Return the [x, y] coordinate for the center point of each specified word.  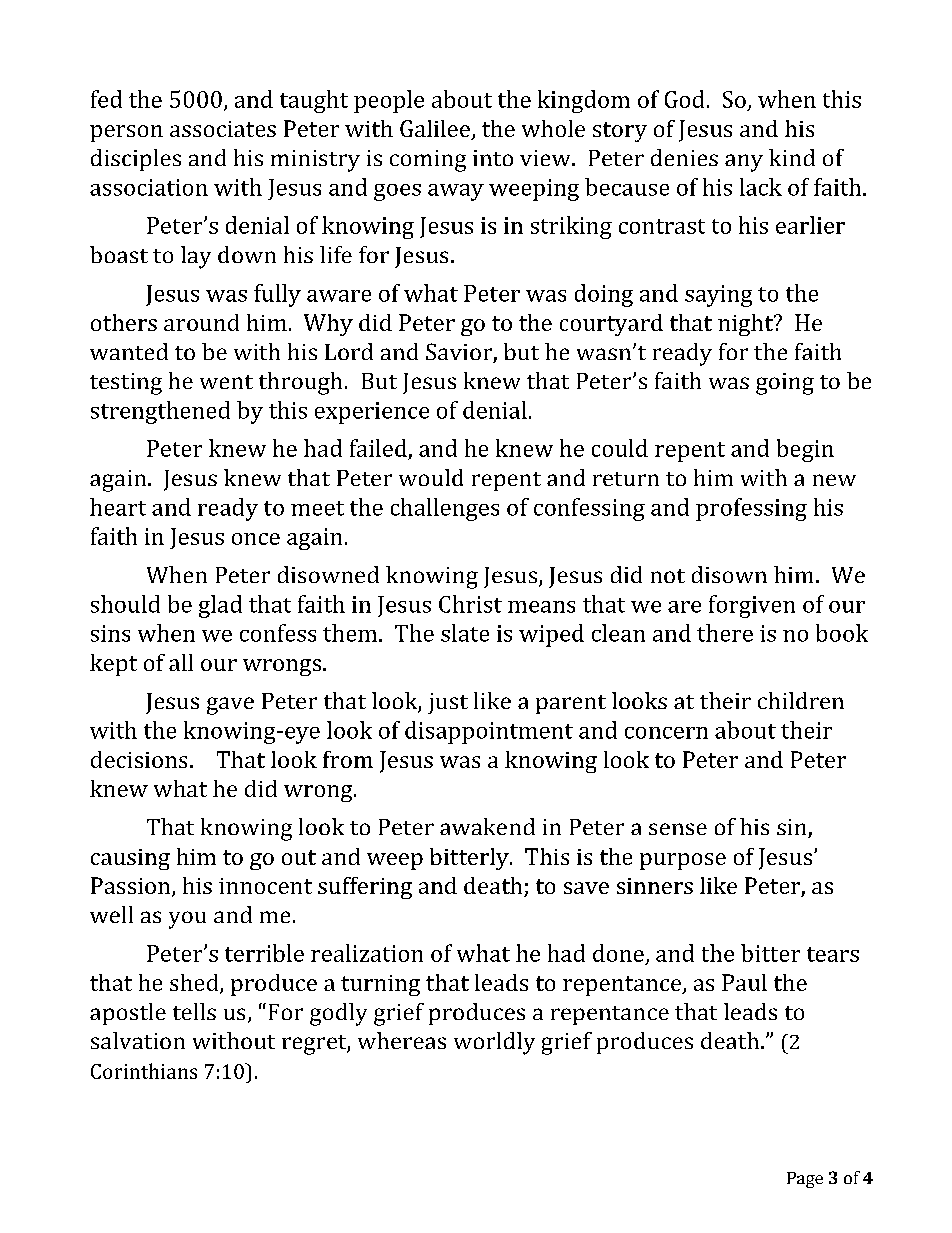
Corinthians [144, 1071]
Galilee [436, 130]
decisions [139, 759]
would [431, 477]
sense [678, 829]
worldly [494, 1043]
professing [751, 509]
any [744, 163]
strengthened [160, 412]
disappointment [489, 732]
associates [223, 129]
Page [805, 1180]
